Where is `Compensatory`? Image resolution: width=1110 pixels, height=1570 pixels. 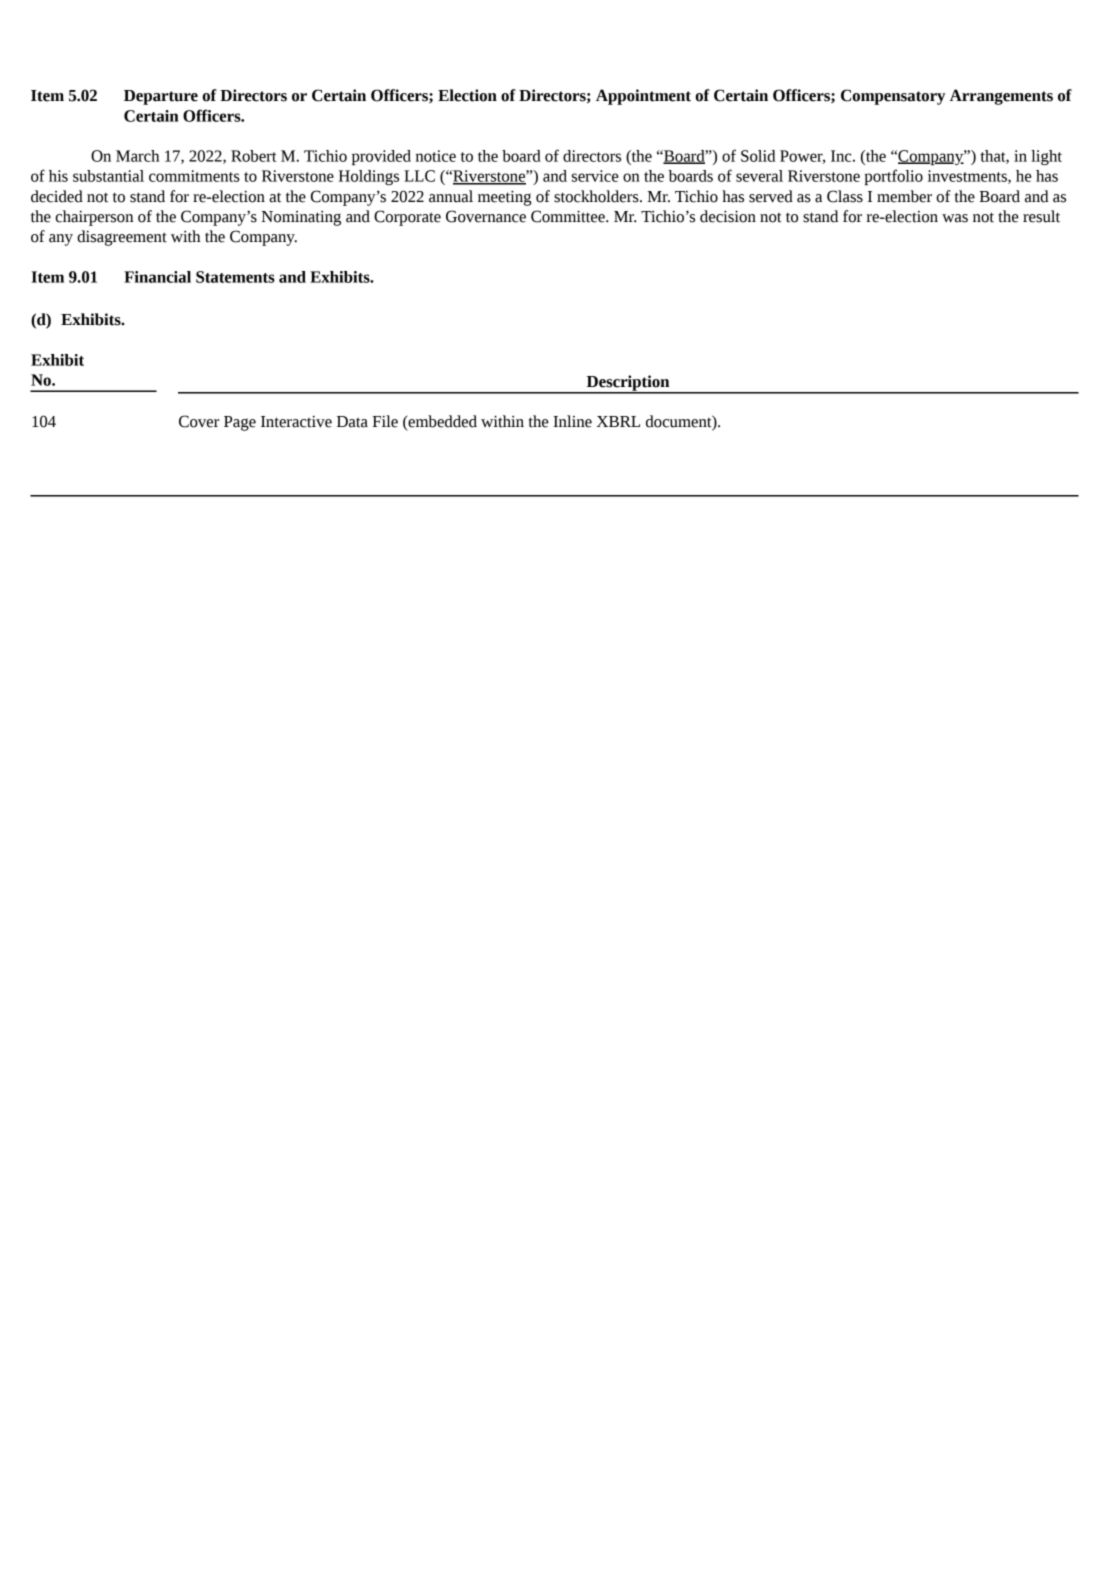
Compensatory is located at coordinates (893, 97).
